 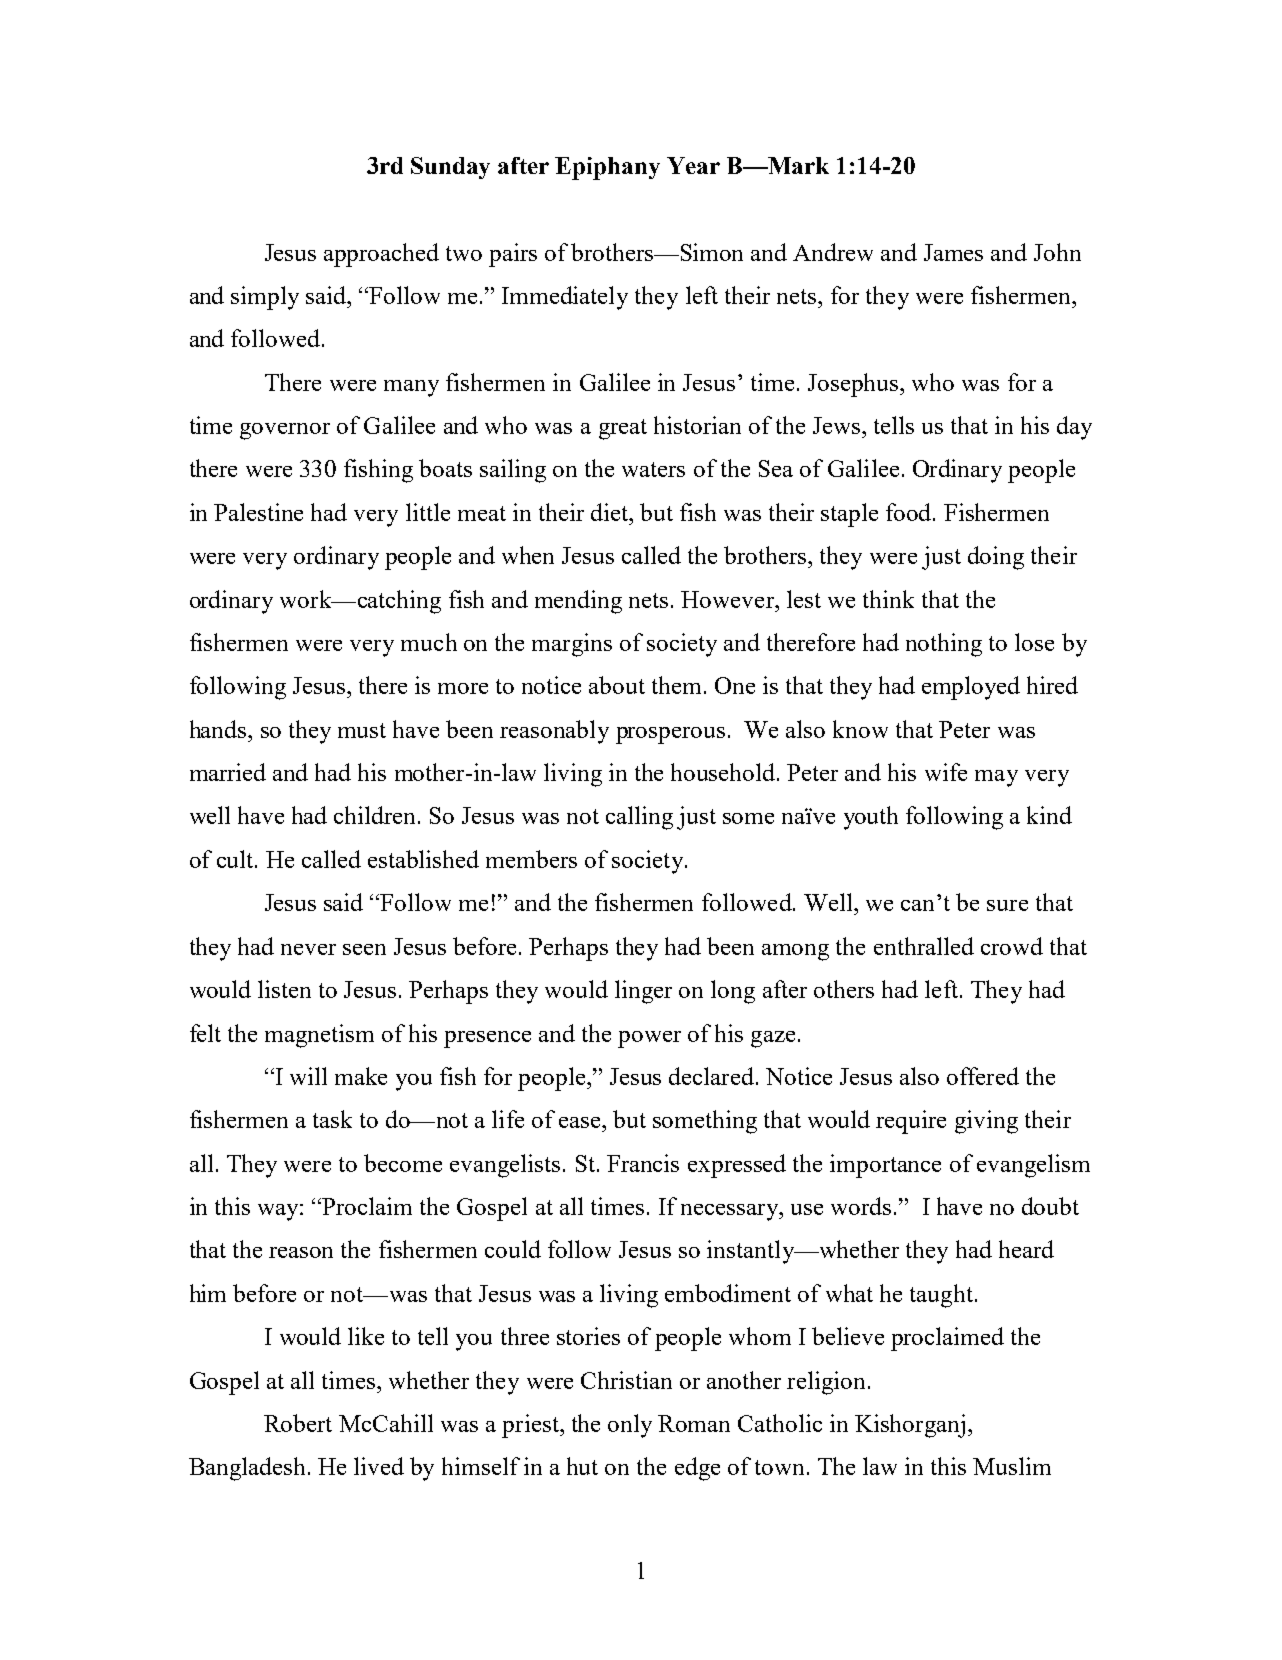 I want to click on Muslim, so click(x=1012, y=1466).
